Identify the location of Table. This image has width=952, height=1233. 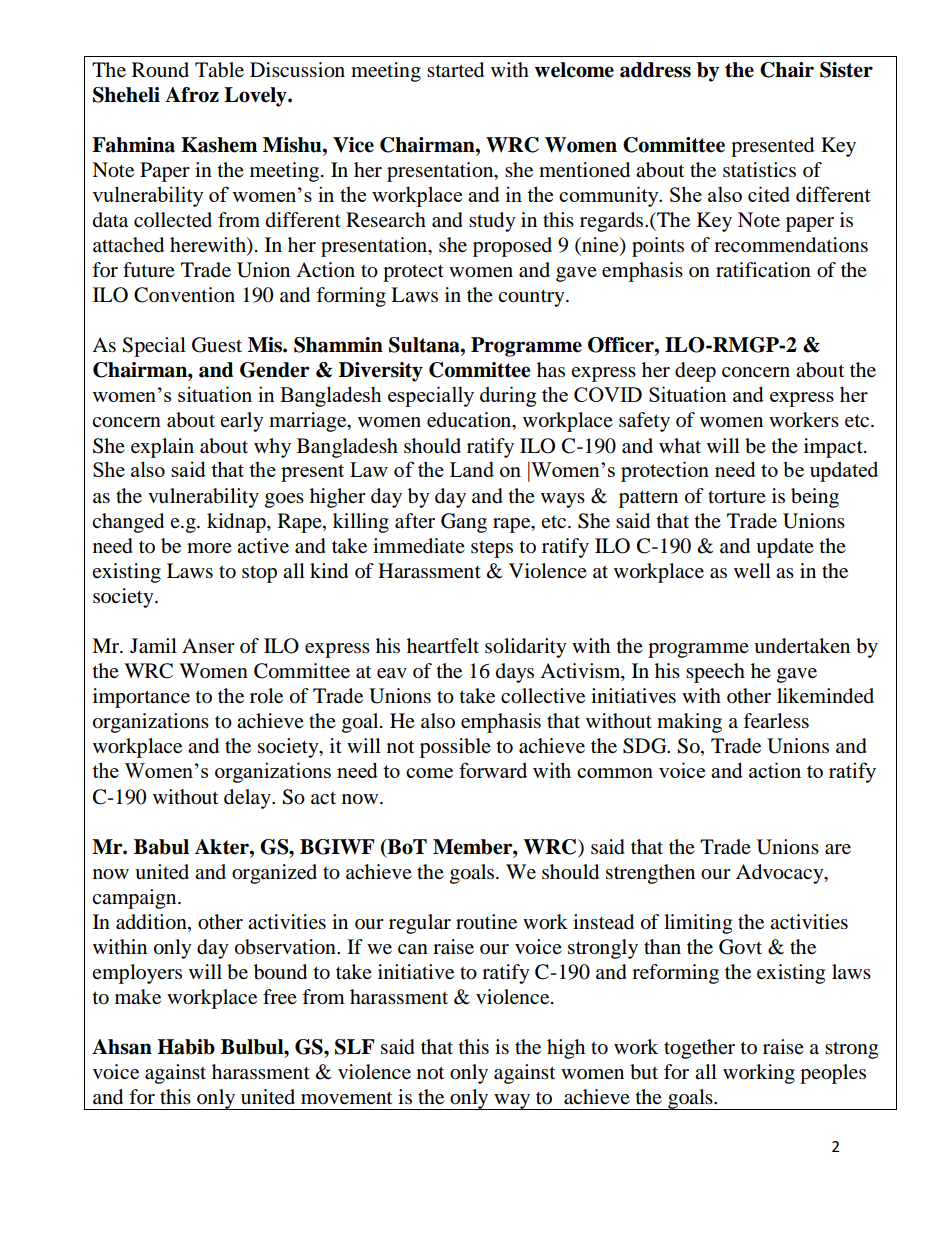
(219, 70).
